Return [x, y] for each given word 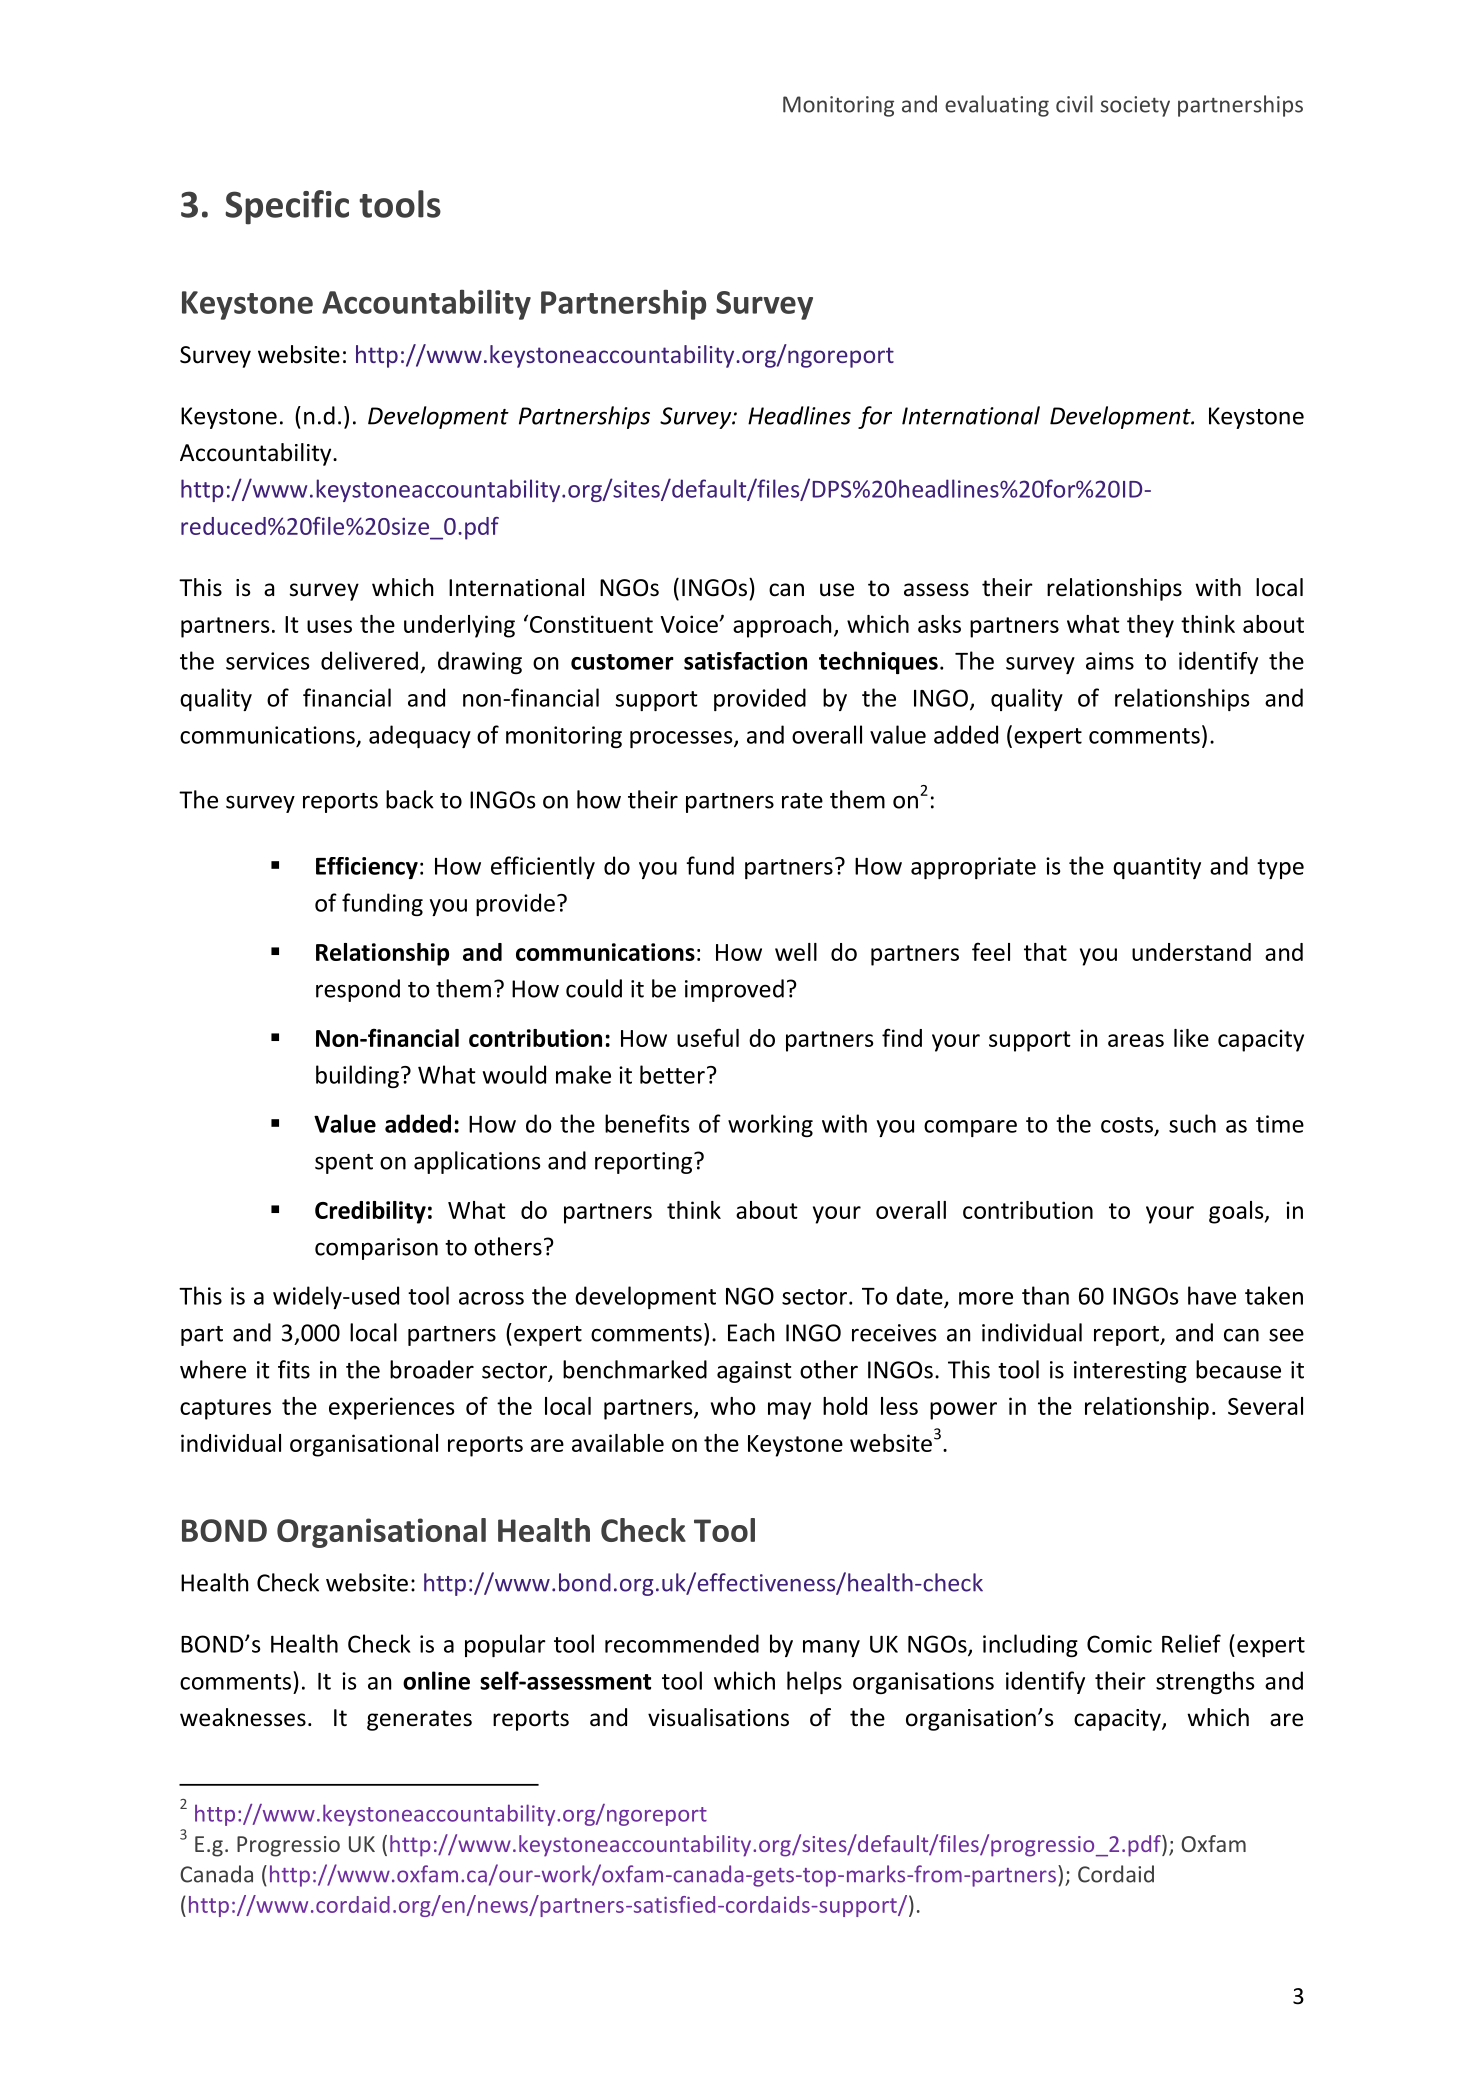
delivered [369, 660]
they [1150, 626]
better [672, 1074]
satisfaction [745, 661]
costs [1127, 1125]
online [436, 1680]
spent [344, 1164]
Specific [287, 207]
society [1135, 106]
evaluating [997, 106]
